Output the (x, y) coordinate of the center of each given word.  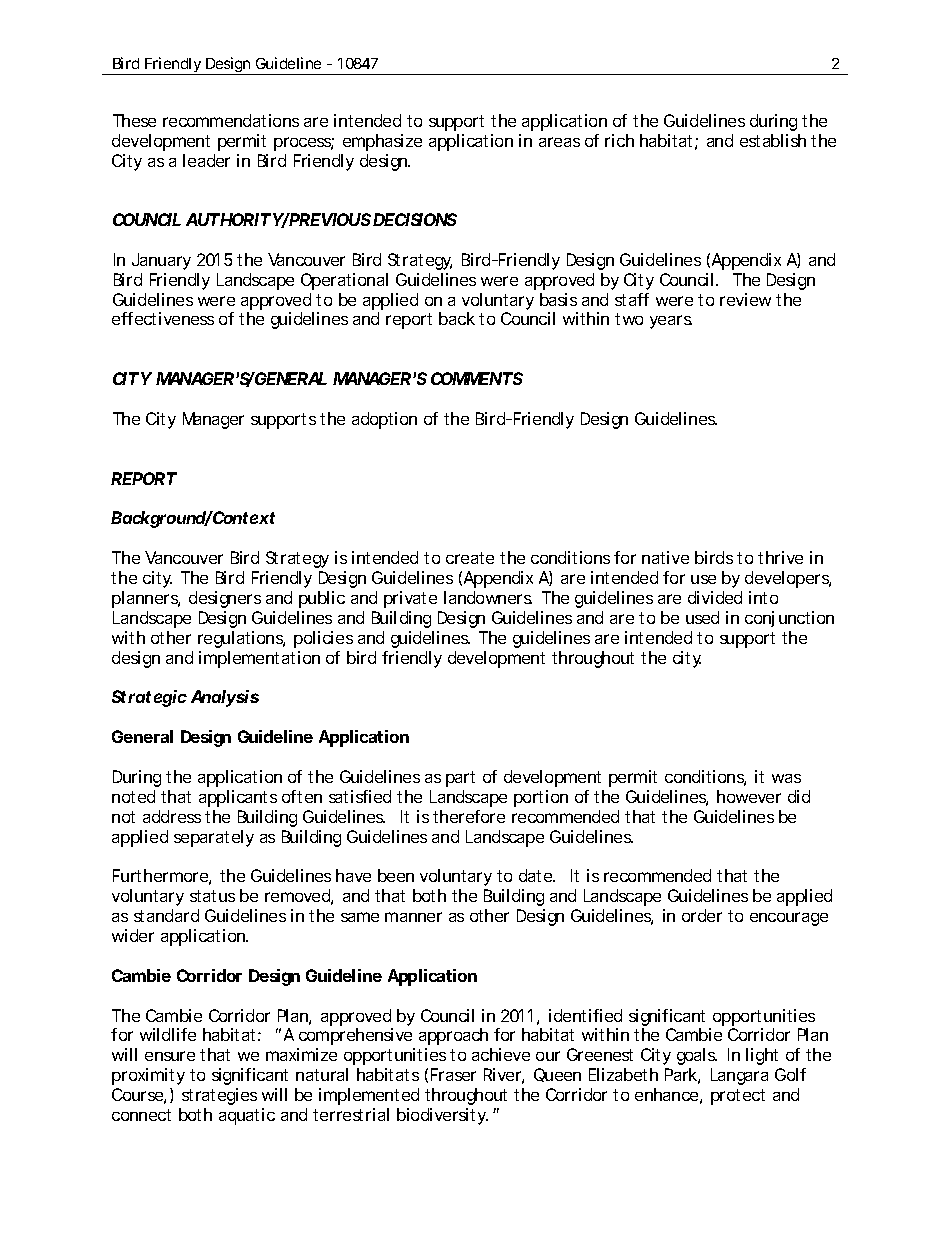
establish (773, 140)
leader (206, 160)
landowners (488, 597)
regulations (241, 639)
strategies (219, 1096)
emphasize (382, 142)
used (702, 617)
